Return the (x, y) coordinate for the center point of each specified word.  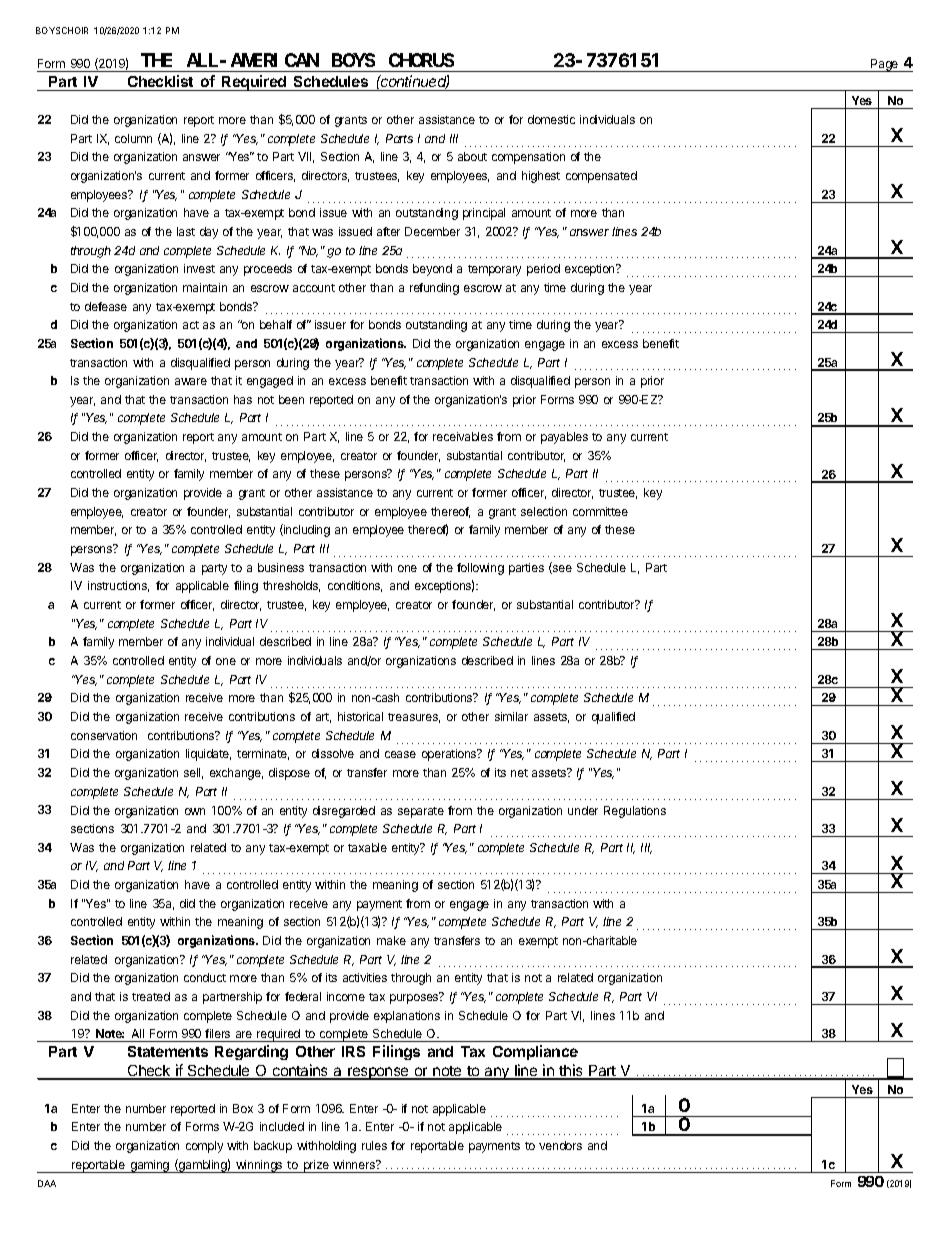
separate (421, 812)
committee (600, 511)
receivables (463, 436)
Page (885, 65)
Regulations (635, 812)
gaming (150, 1166)
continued (414, 82)
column (133, 138)
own (195, 811)
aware (191, 381)
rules (374, 1145)
